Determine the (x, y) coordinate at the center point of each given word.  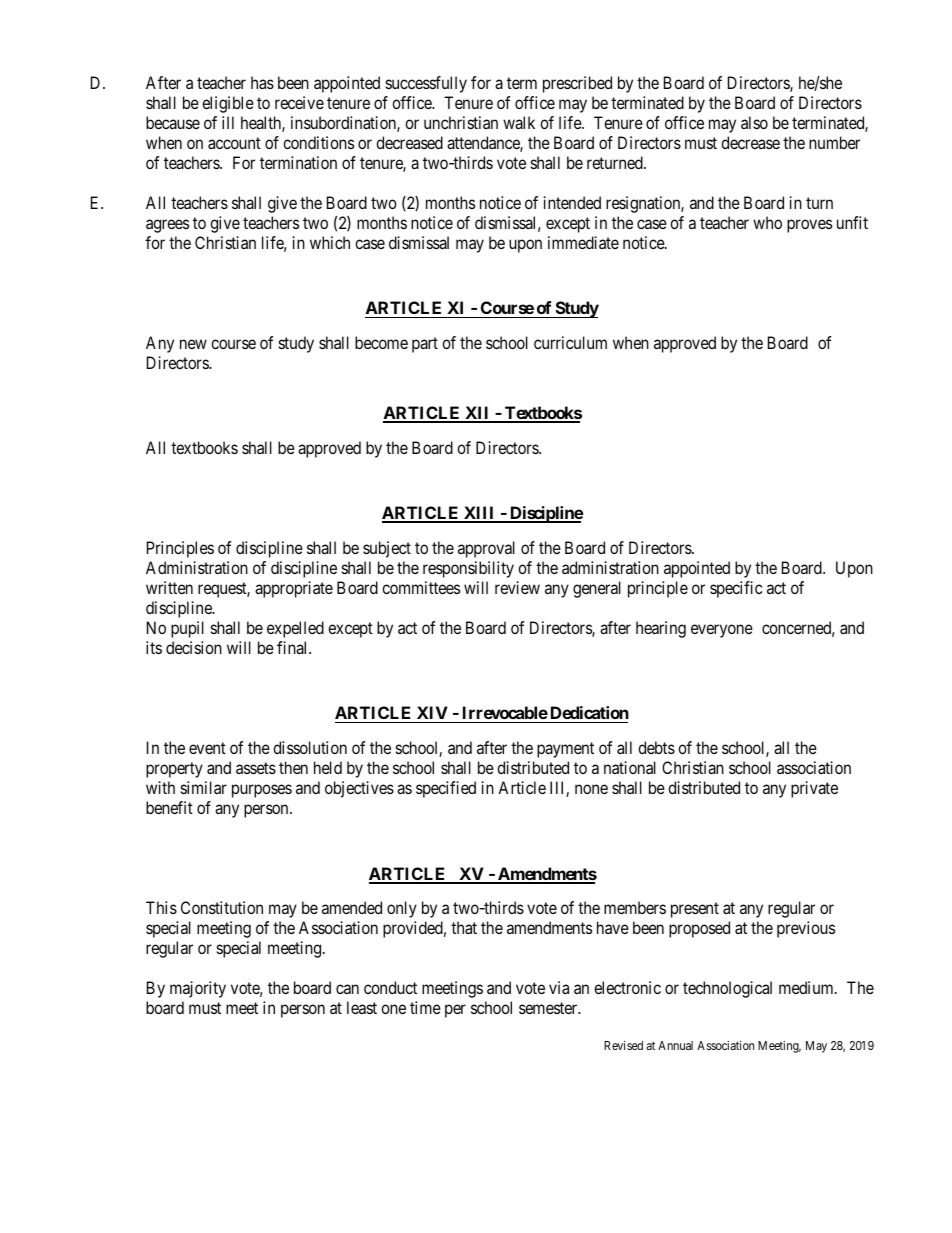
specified (446, 789)
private (814, 789)
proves (809, 226)
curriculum (570, 342)
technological (727, 989)
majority (198, 989)
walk (519, 122)
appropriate (294, 589)
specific (736, 589)
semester (549, 1008)
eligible (228, 104)
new (193, 344)
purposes (262, 791)
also (754, 122)
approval (486, 549)
